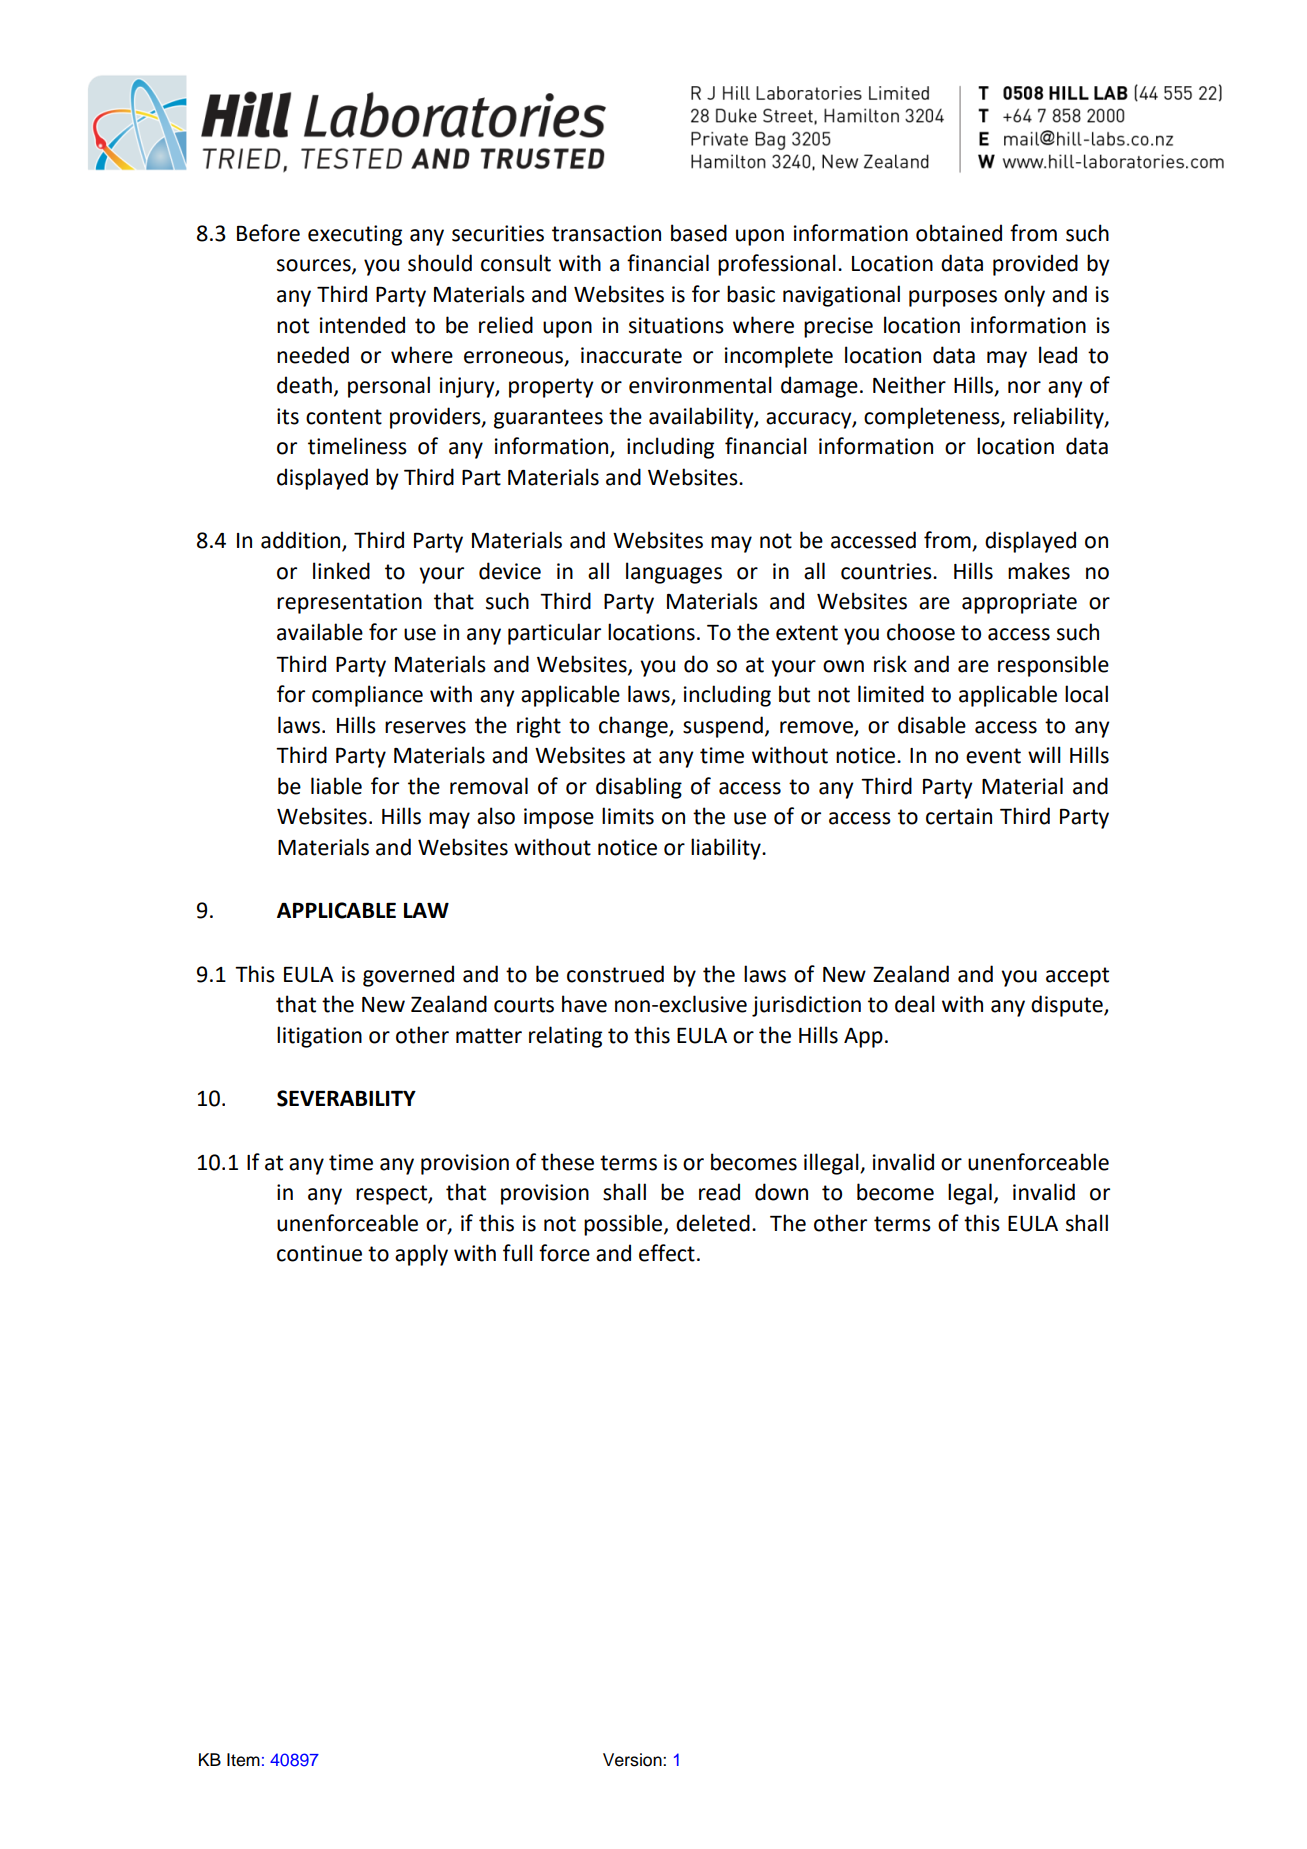 The width and height of the screenshot is (1307, 1849). I want to click on liable, so click(336, 786).
